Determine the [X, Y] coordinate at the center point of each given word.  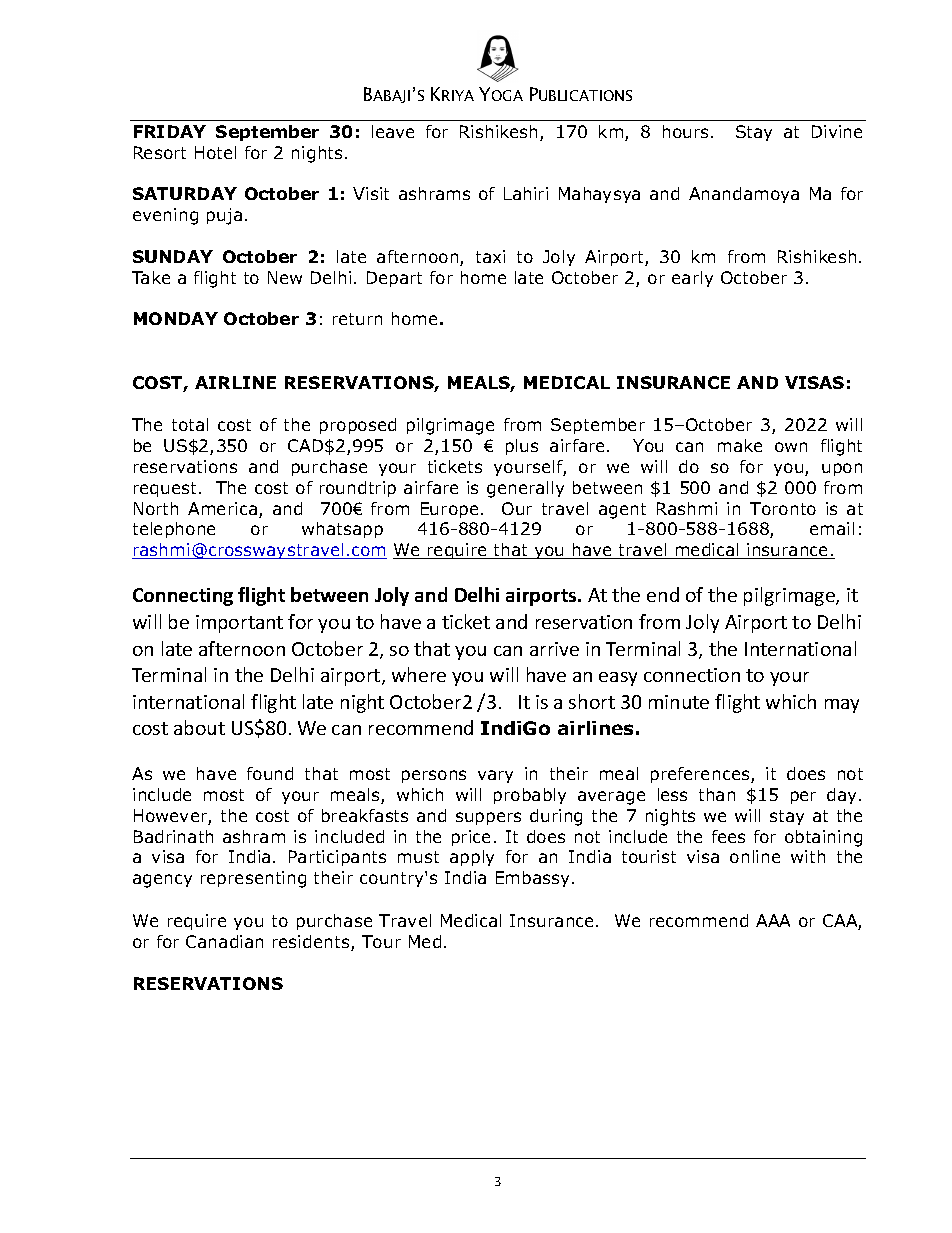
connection [692, 675]
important [239, 624]
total [190, 424]
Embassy [534, 879]
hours [685, 131]
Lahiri [526, 193]
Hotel [215, 152]
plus [522, 447]
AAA [773, 920]
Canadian [224, 941]
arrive [554, 649]
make [740, 445]
